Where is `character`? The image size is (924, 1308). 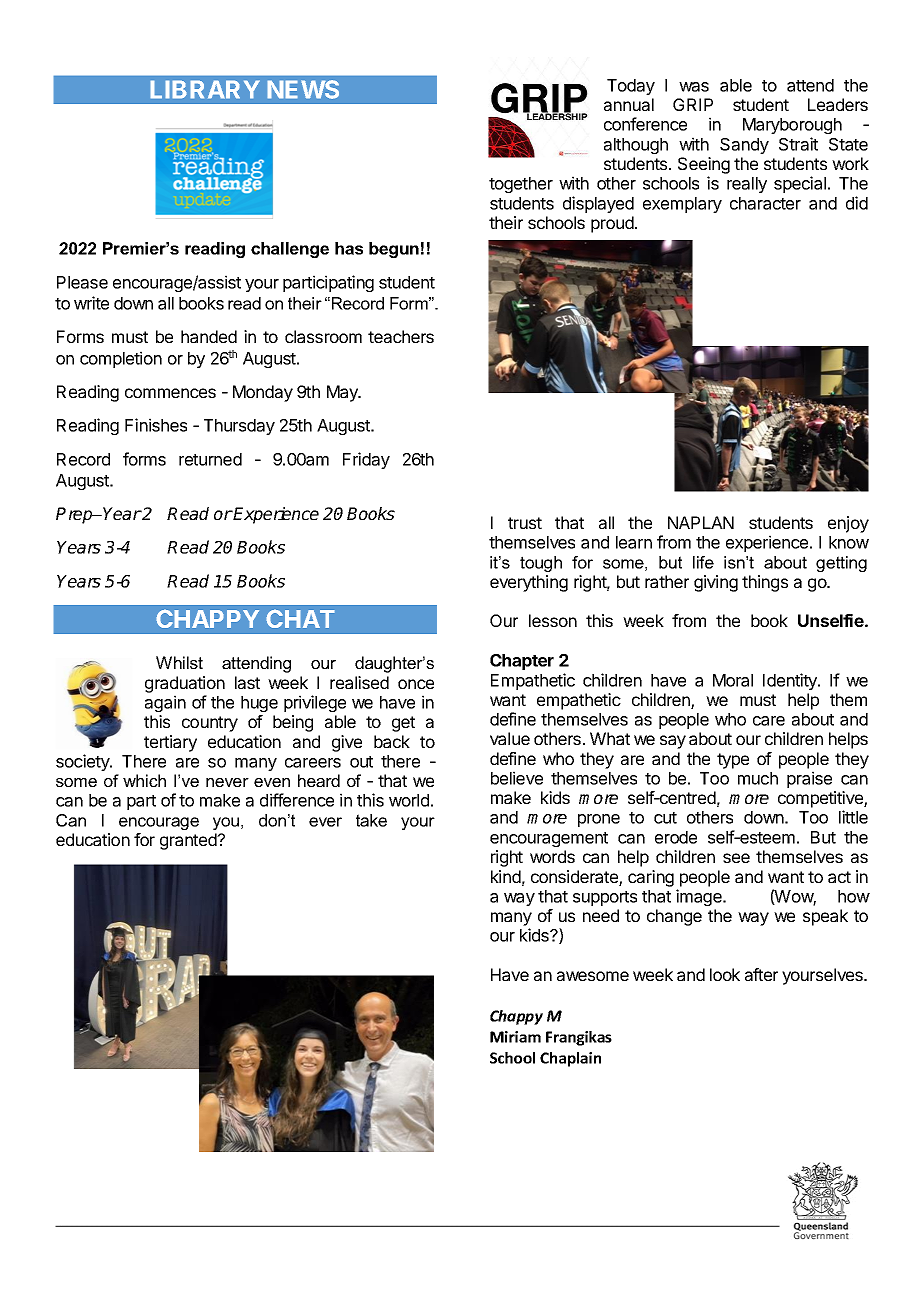
character is located at coordinates (765, 203).
